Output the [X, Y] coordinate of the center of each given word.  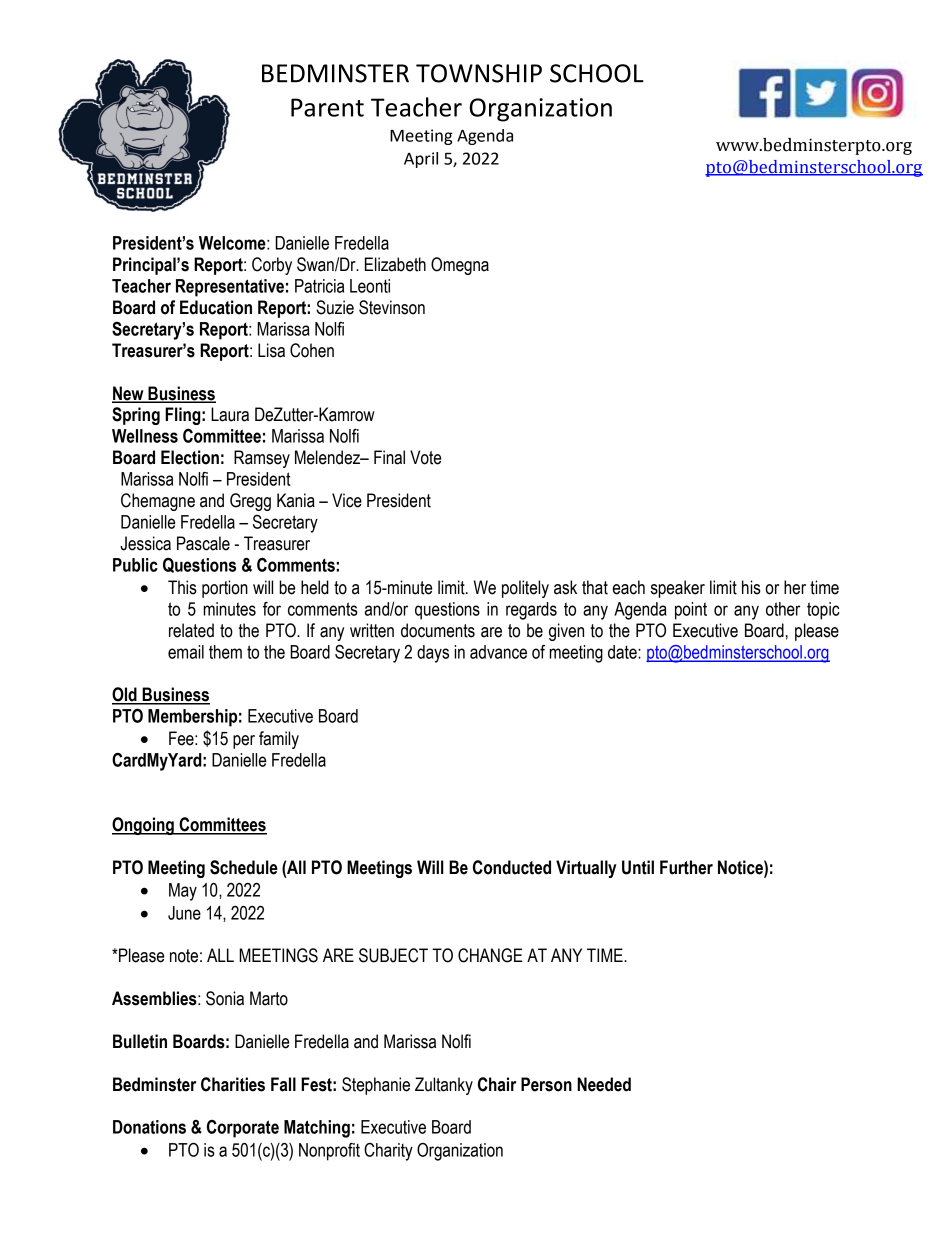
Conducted [512, 867]
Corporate [243, 1129]
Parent [327, 107]
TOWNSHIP [479, 73]
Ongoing [144, 826]
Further [686, 867]
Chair [497, 1084]
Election [190, 457]
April [421, 160]
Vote [425, 457]
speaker [678, 589]
